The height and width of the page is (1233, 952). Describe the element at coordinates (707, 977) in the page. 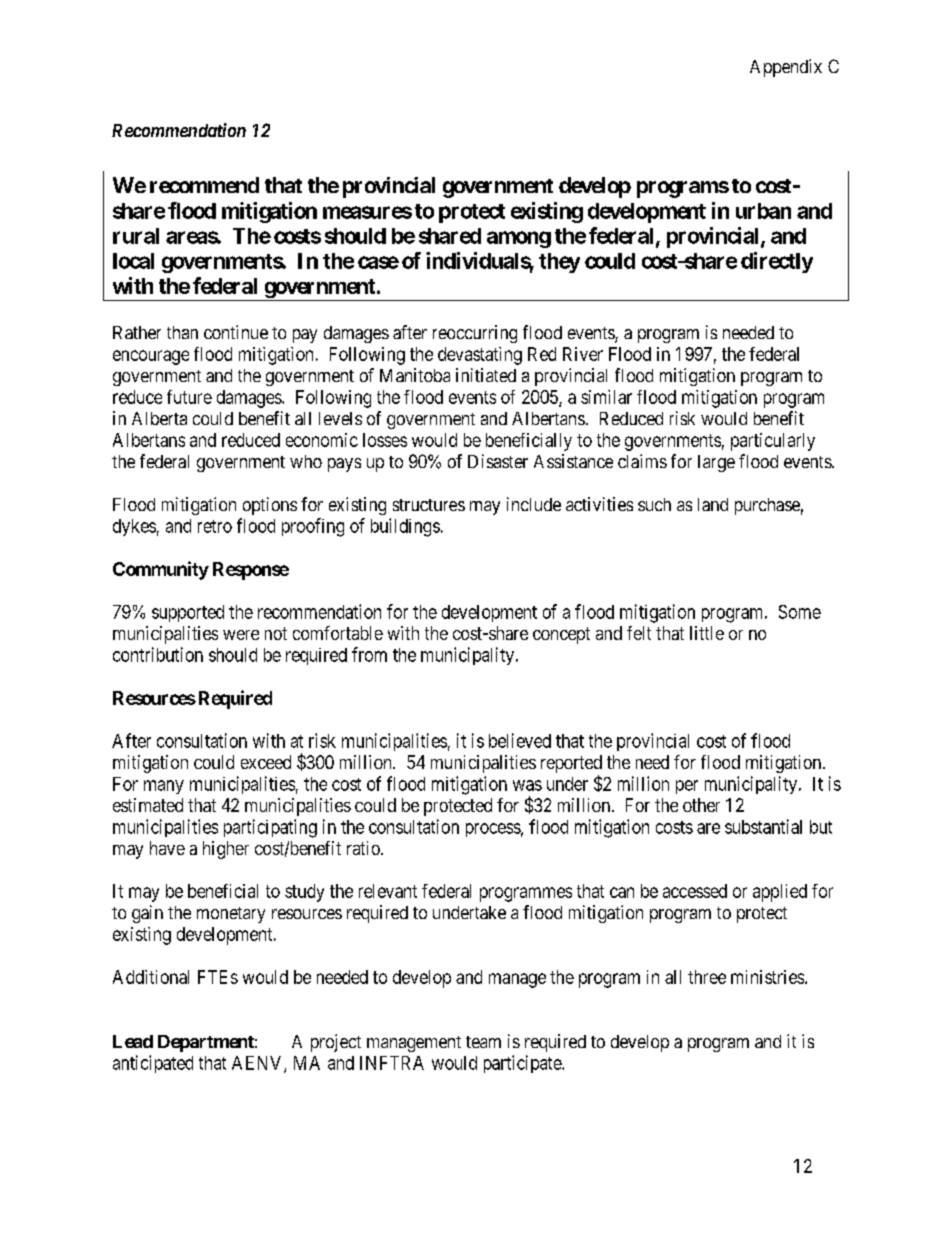

I see `three` at that location.
